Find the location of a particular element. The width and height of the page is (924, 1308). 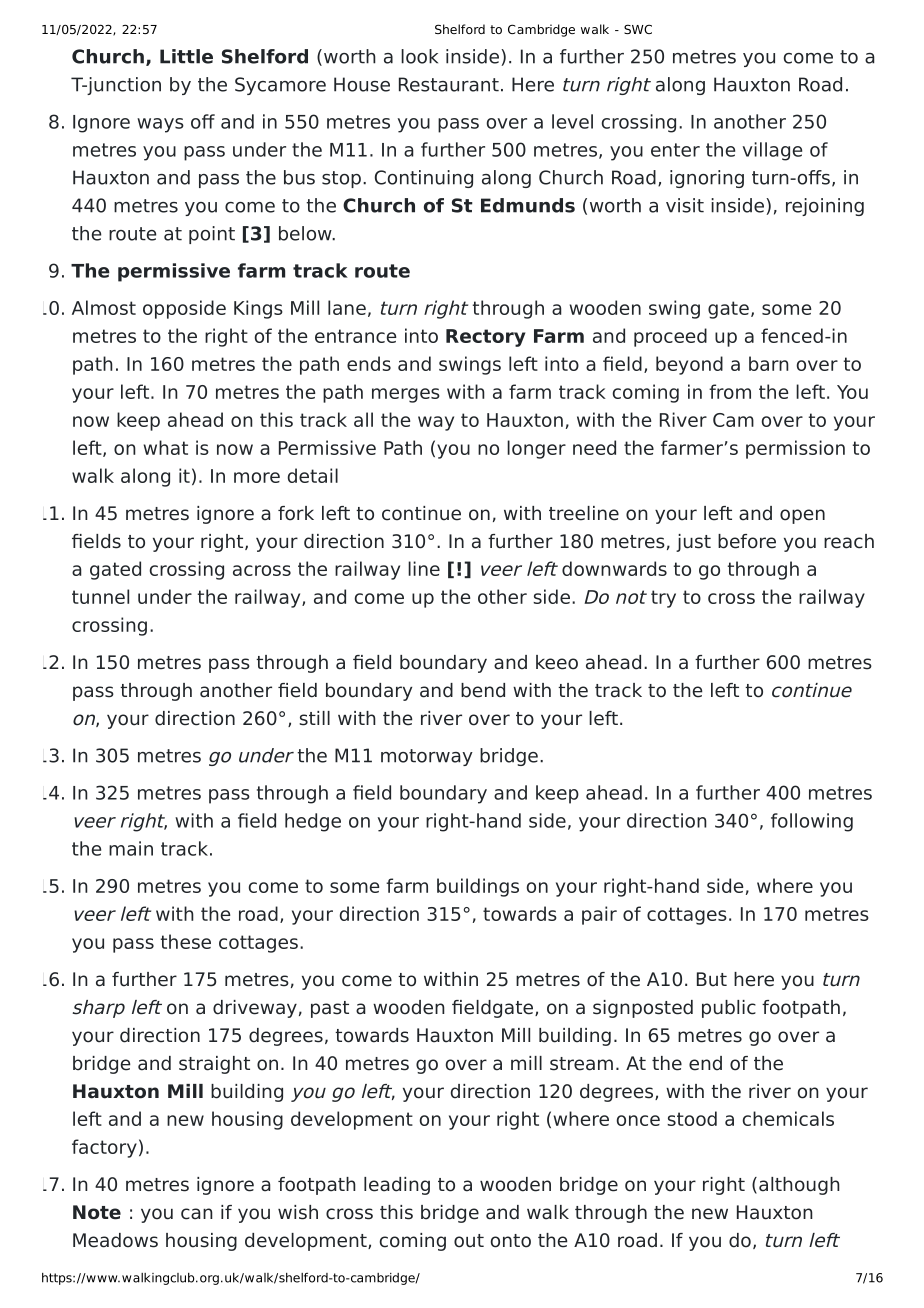

try is located at coordinates (663, 599).
